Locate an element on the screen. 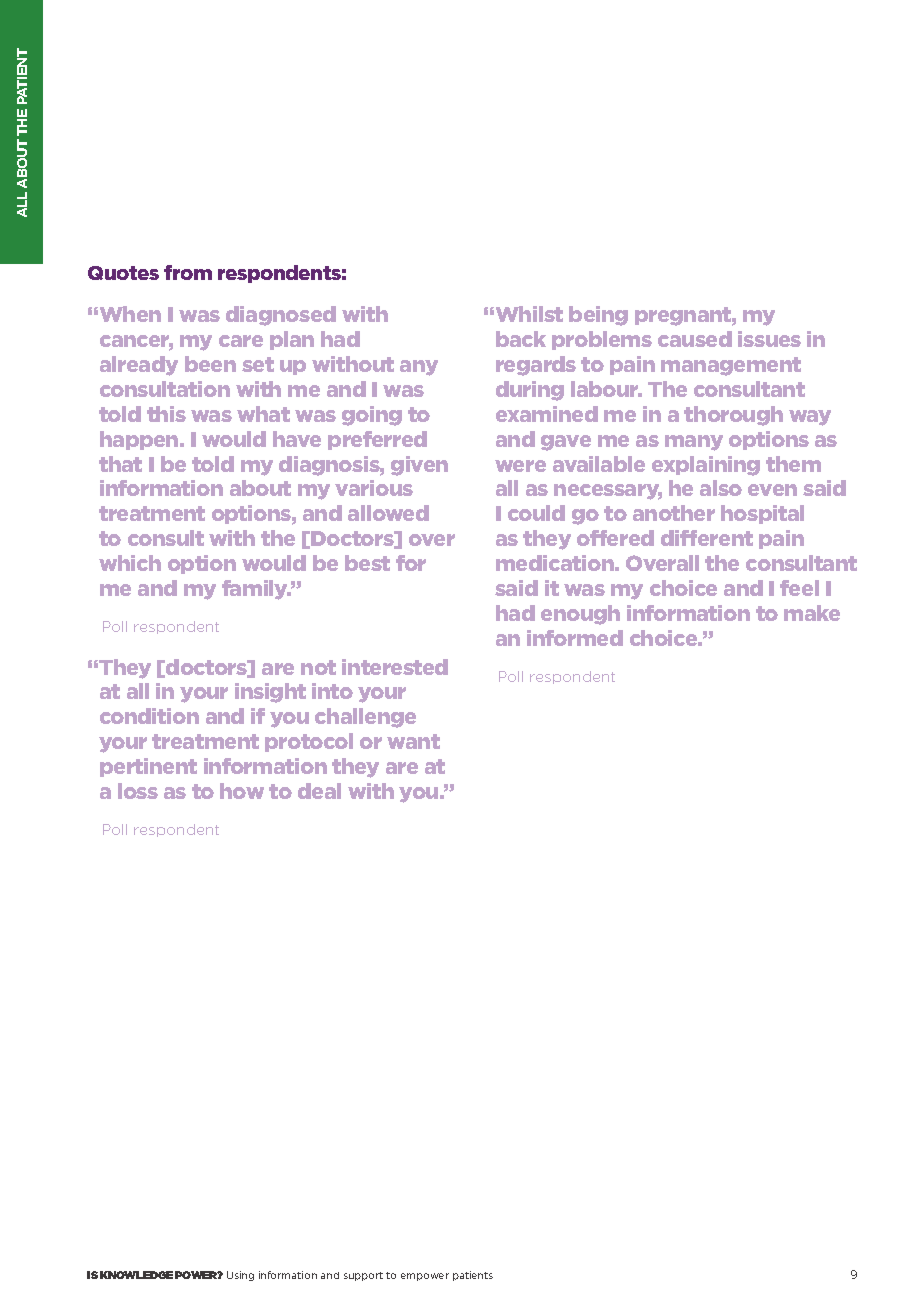  how is located at coordinates (242, 791).
